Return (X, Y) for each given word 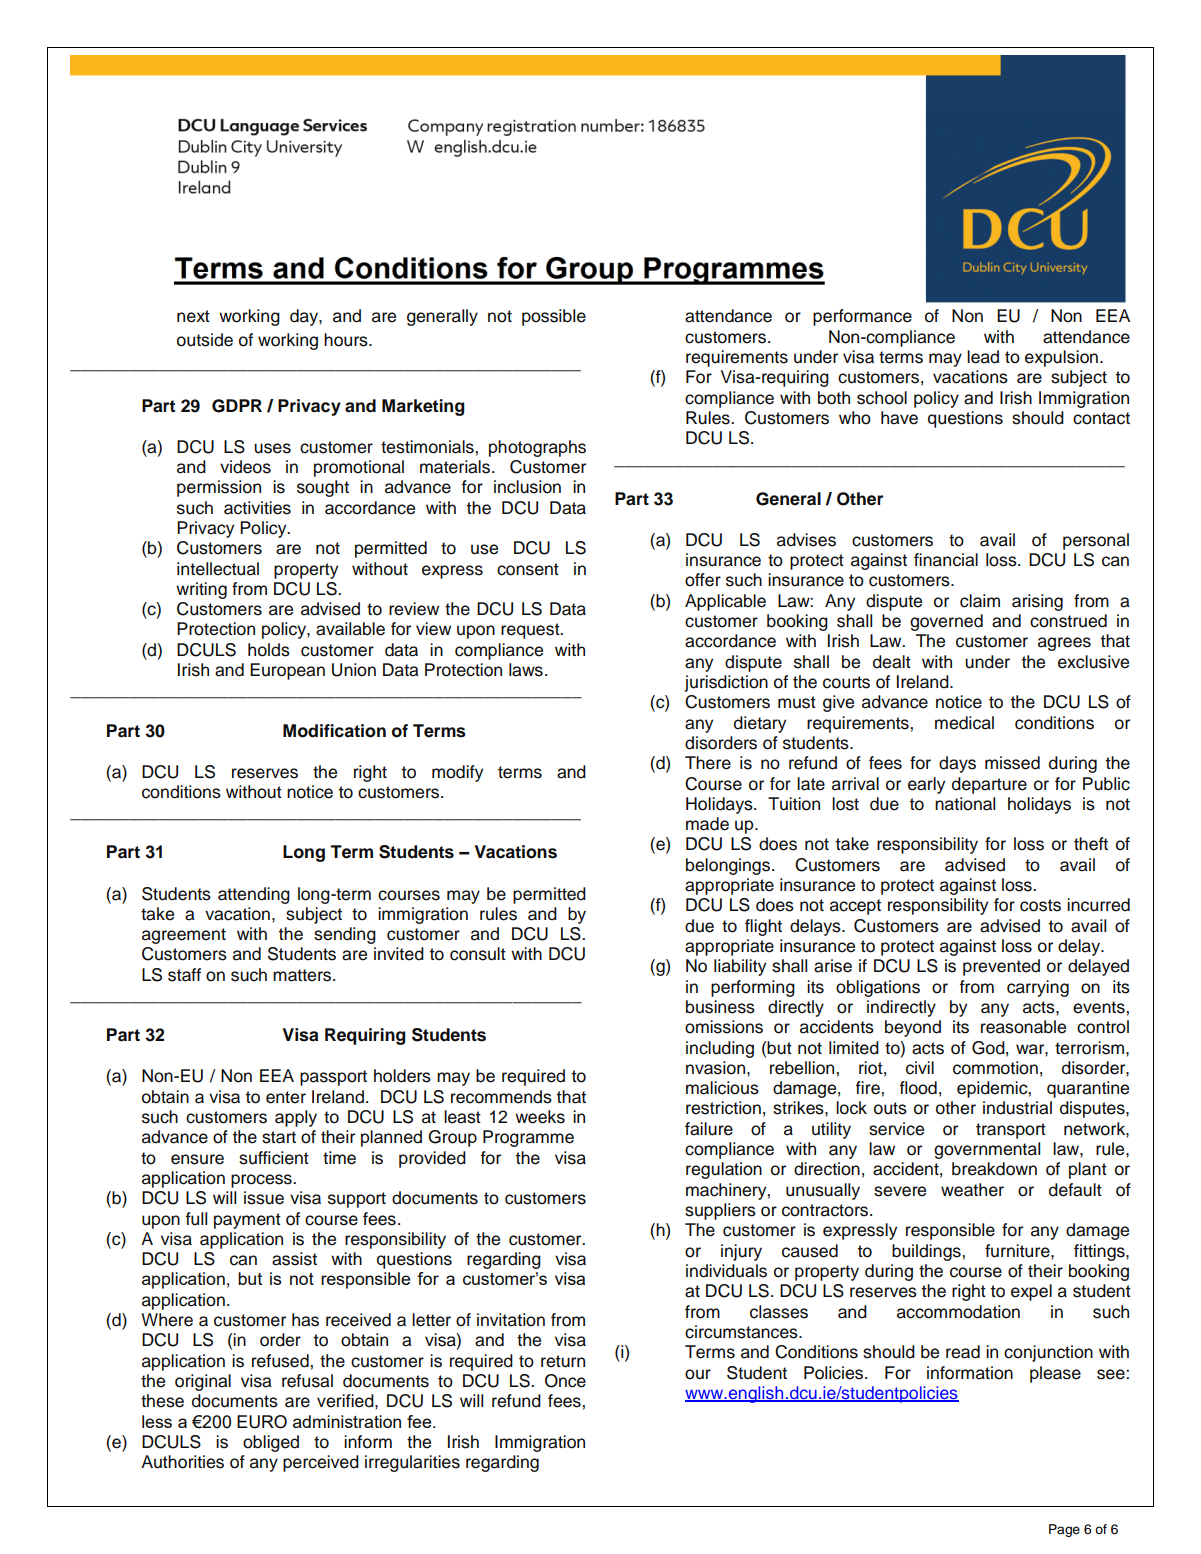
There (708, 763)
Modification (334, 731)
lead (983, 357)
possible (554, 317)
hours (347, 340)
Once (565, 1381)
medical (964, 723)
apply (296, 1118)
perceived (321, 1463)
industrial (1017, 1108)
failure (709, 1129)
